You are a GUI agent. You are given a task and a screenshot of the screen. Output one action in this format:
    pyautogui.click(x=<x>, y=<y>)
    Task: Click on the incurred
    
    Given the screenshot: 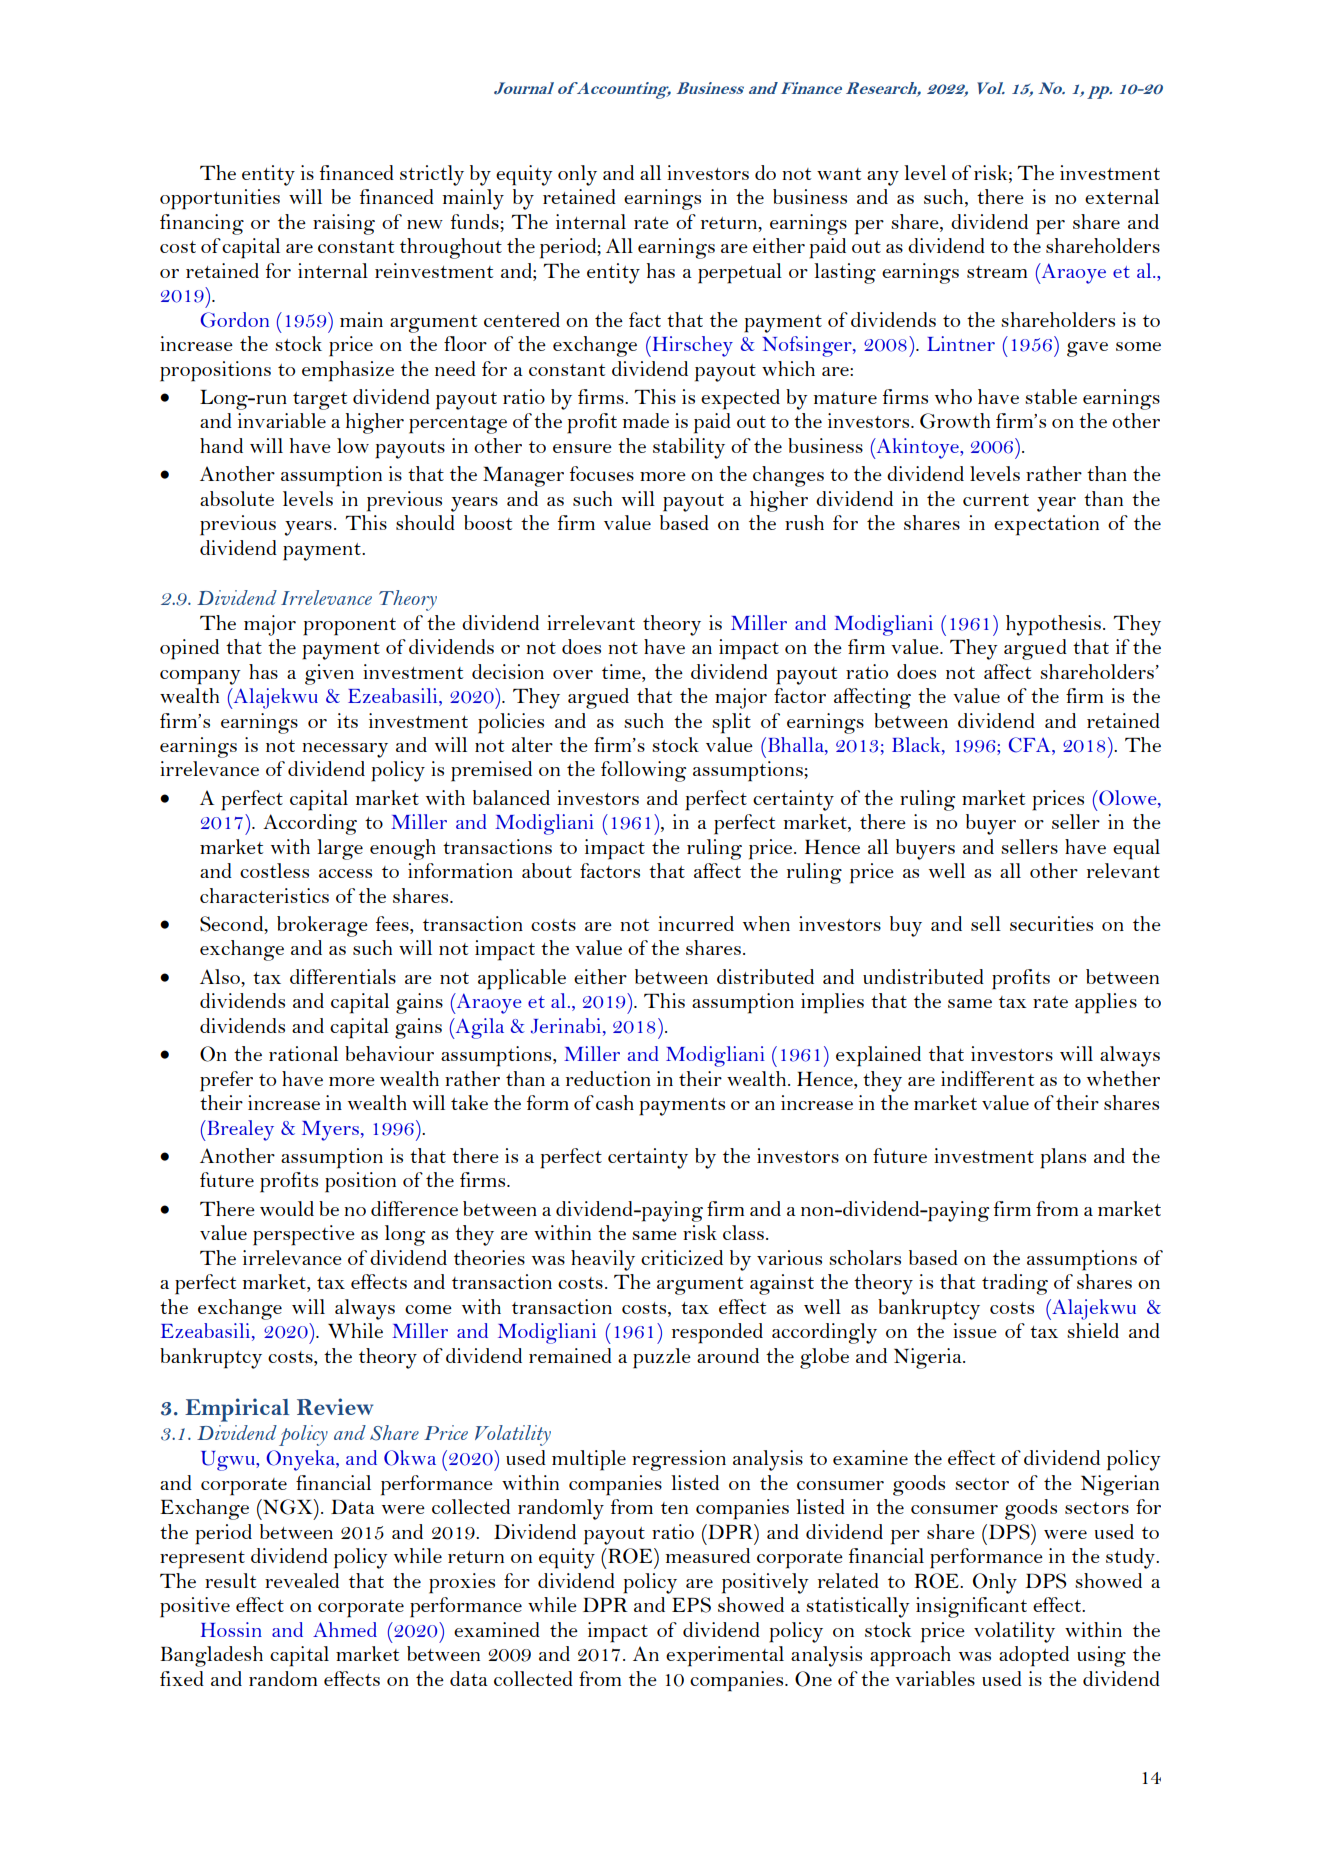 What is the action you would take?
    pyautogui.click(x=696, y=923)
